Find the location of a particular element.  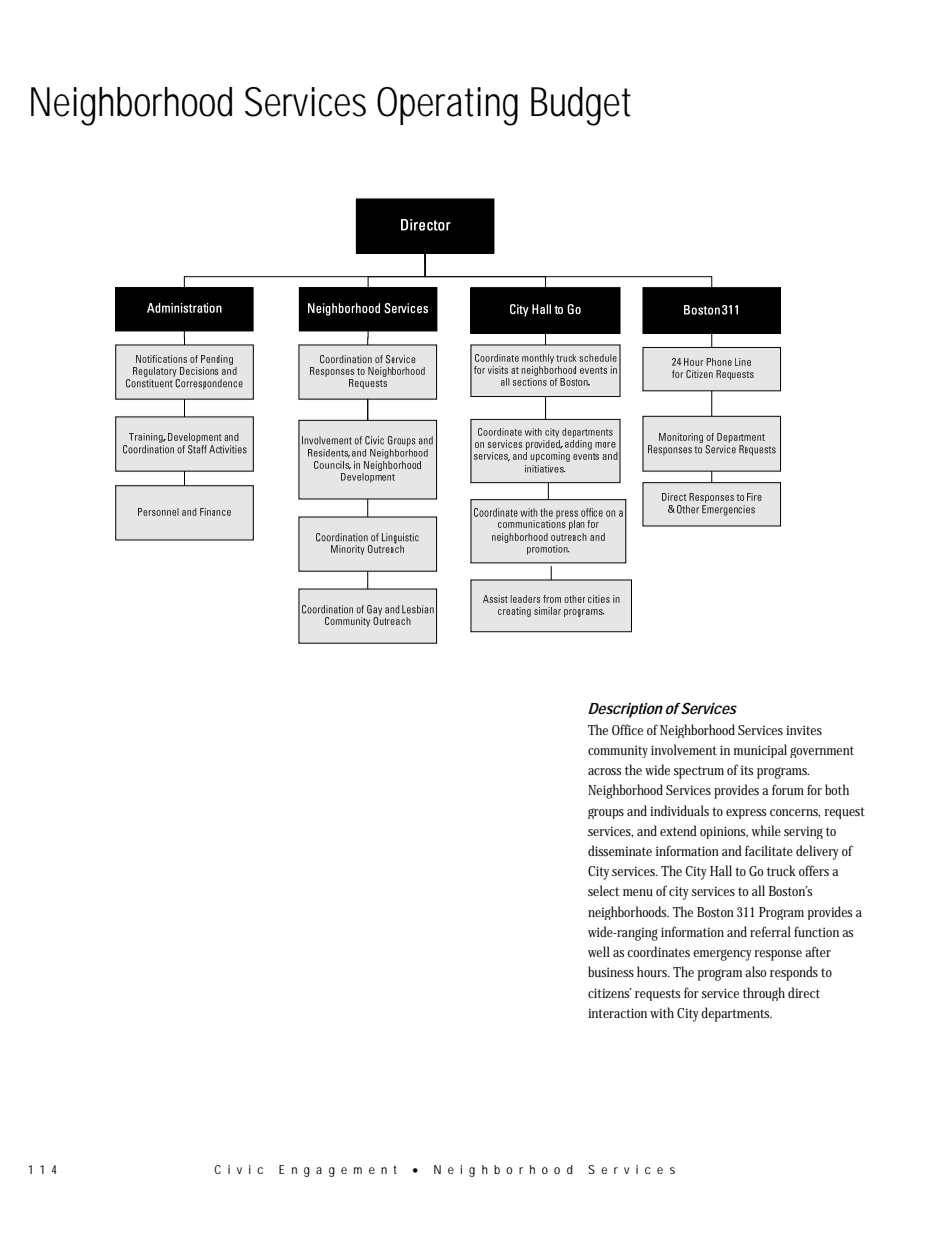

Budget is located at coordinates (581, 106).
